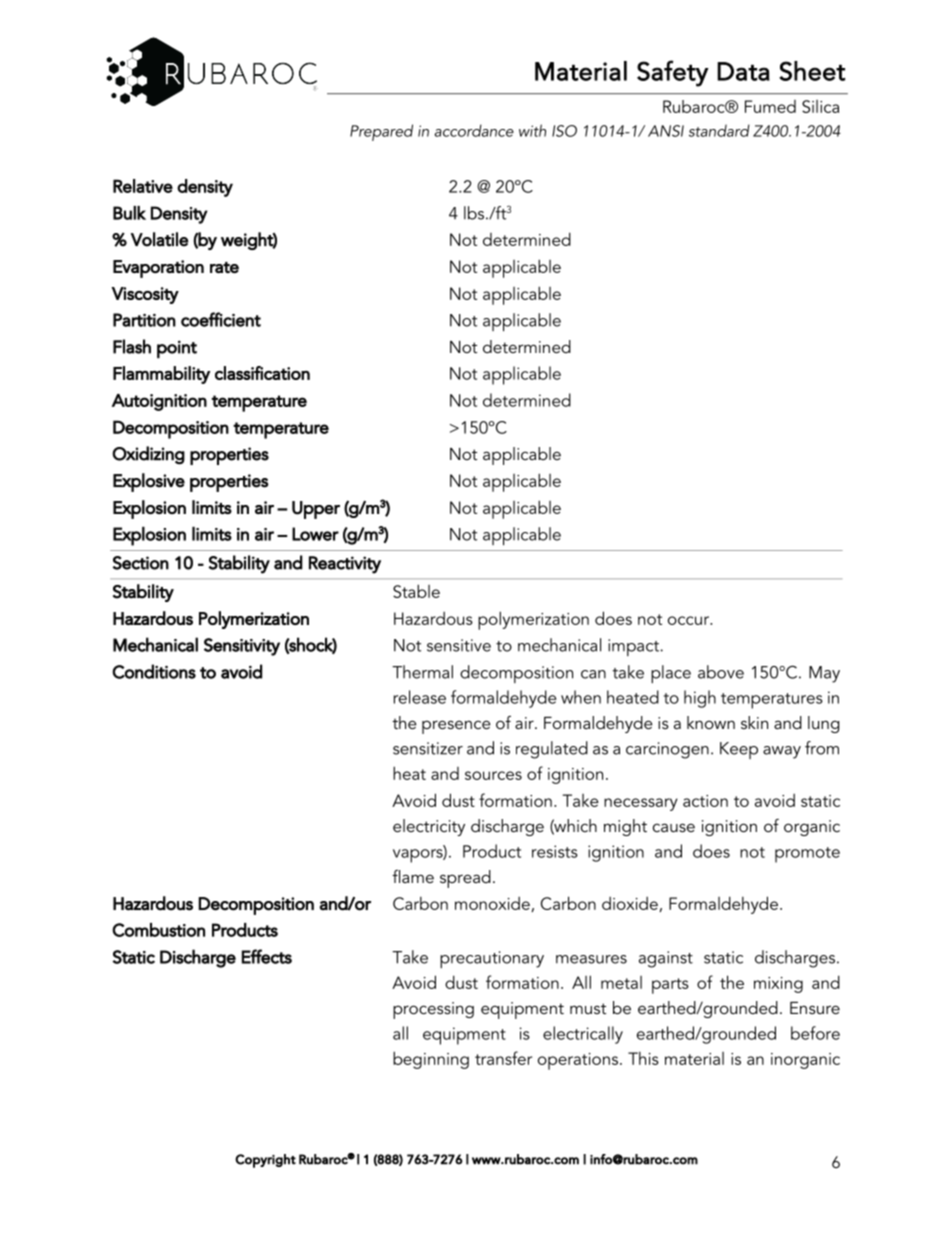  I want to click on Copyright, so click(265, 1161).
